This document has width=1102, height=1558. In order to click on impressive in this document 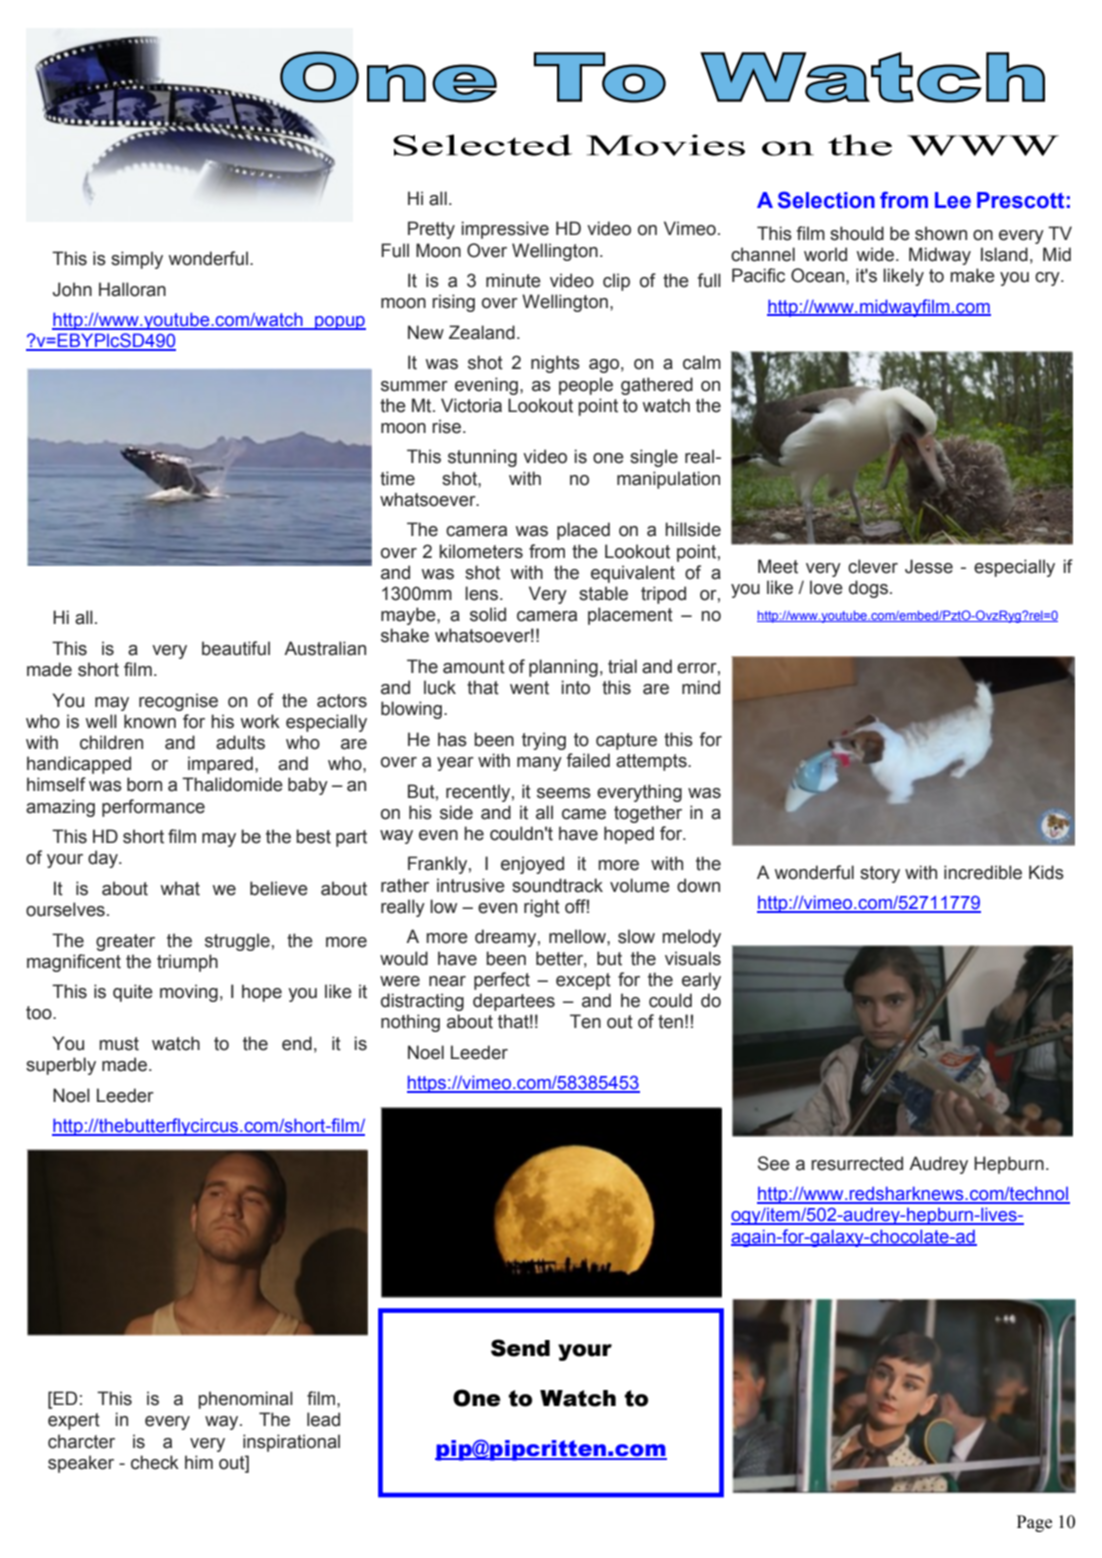, I will do `click(505, 230)`.
